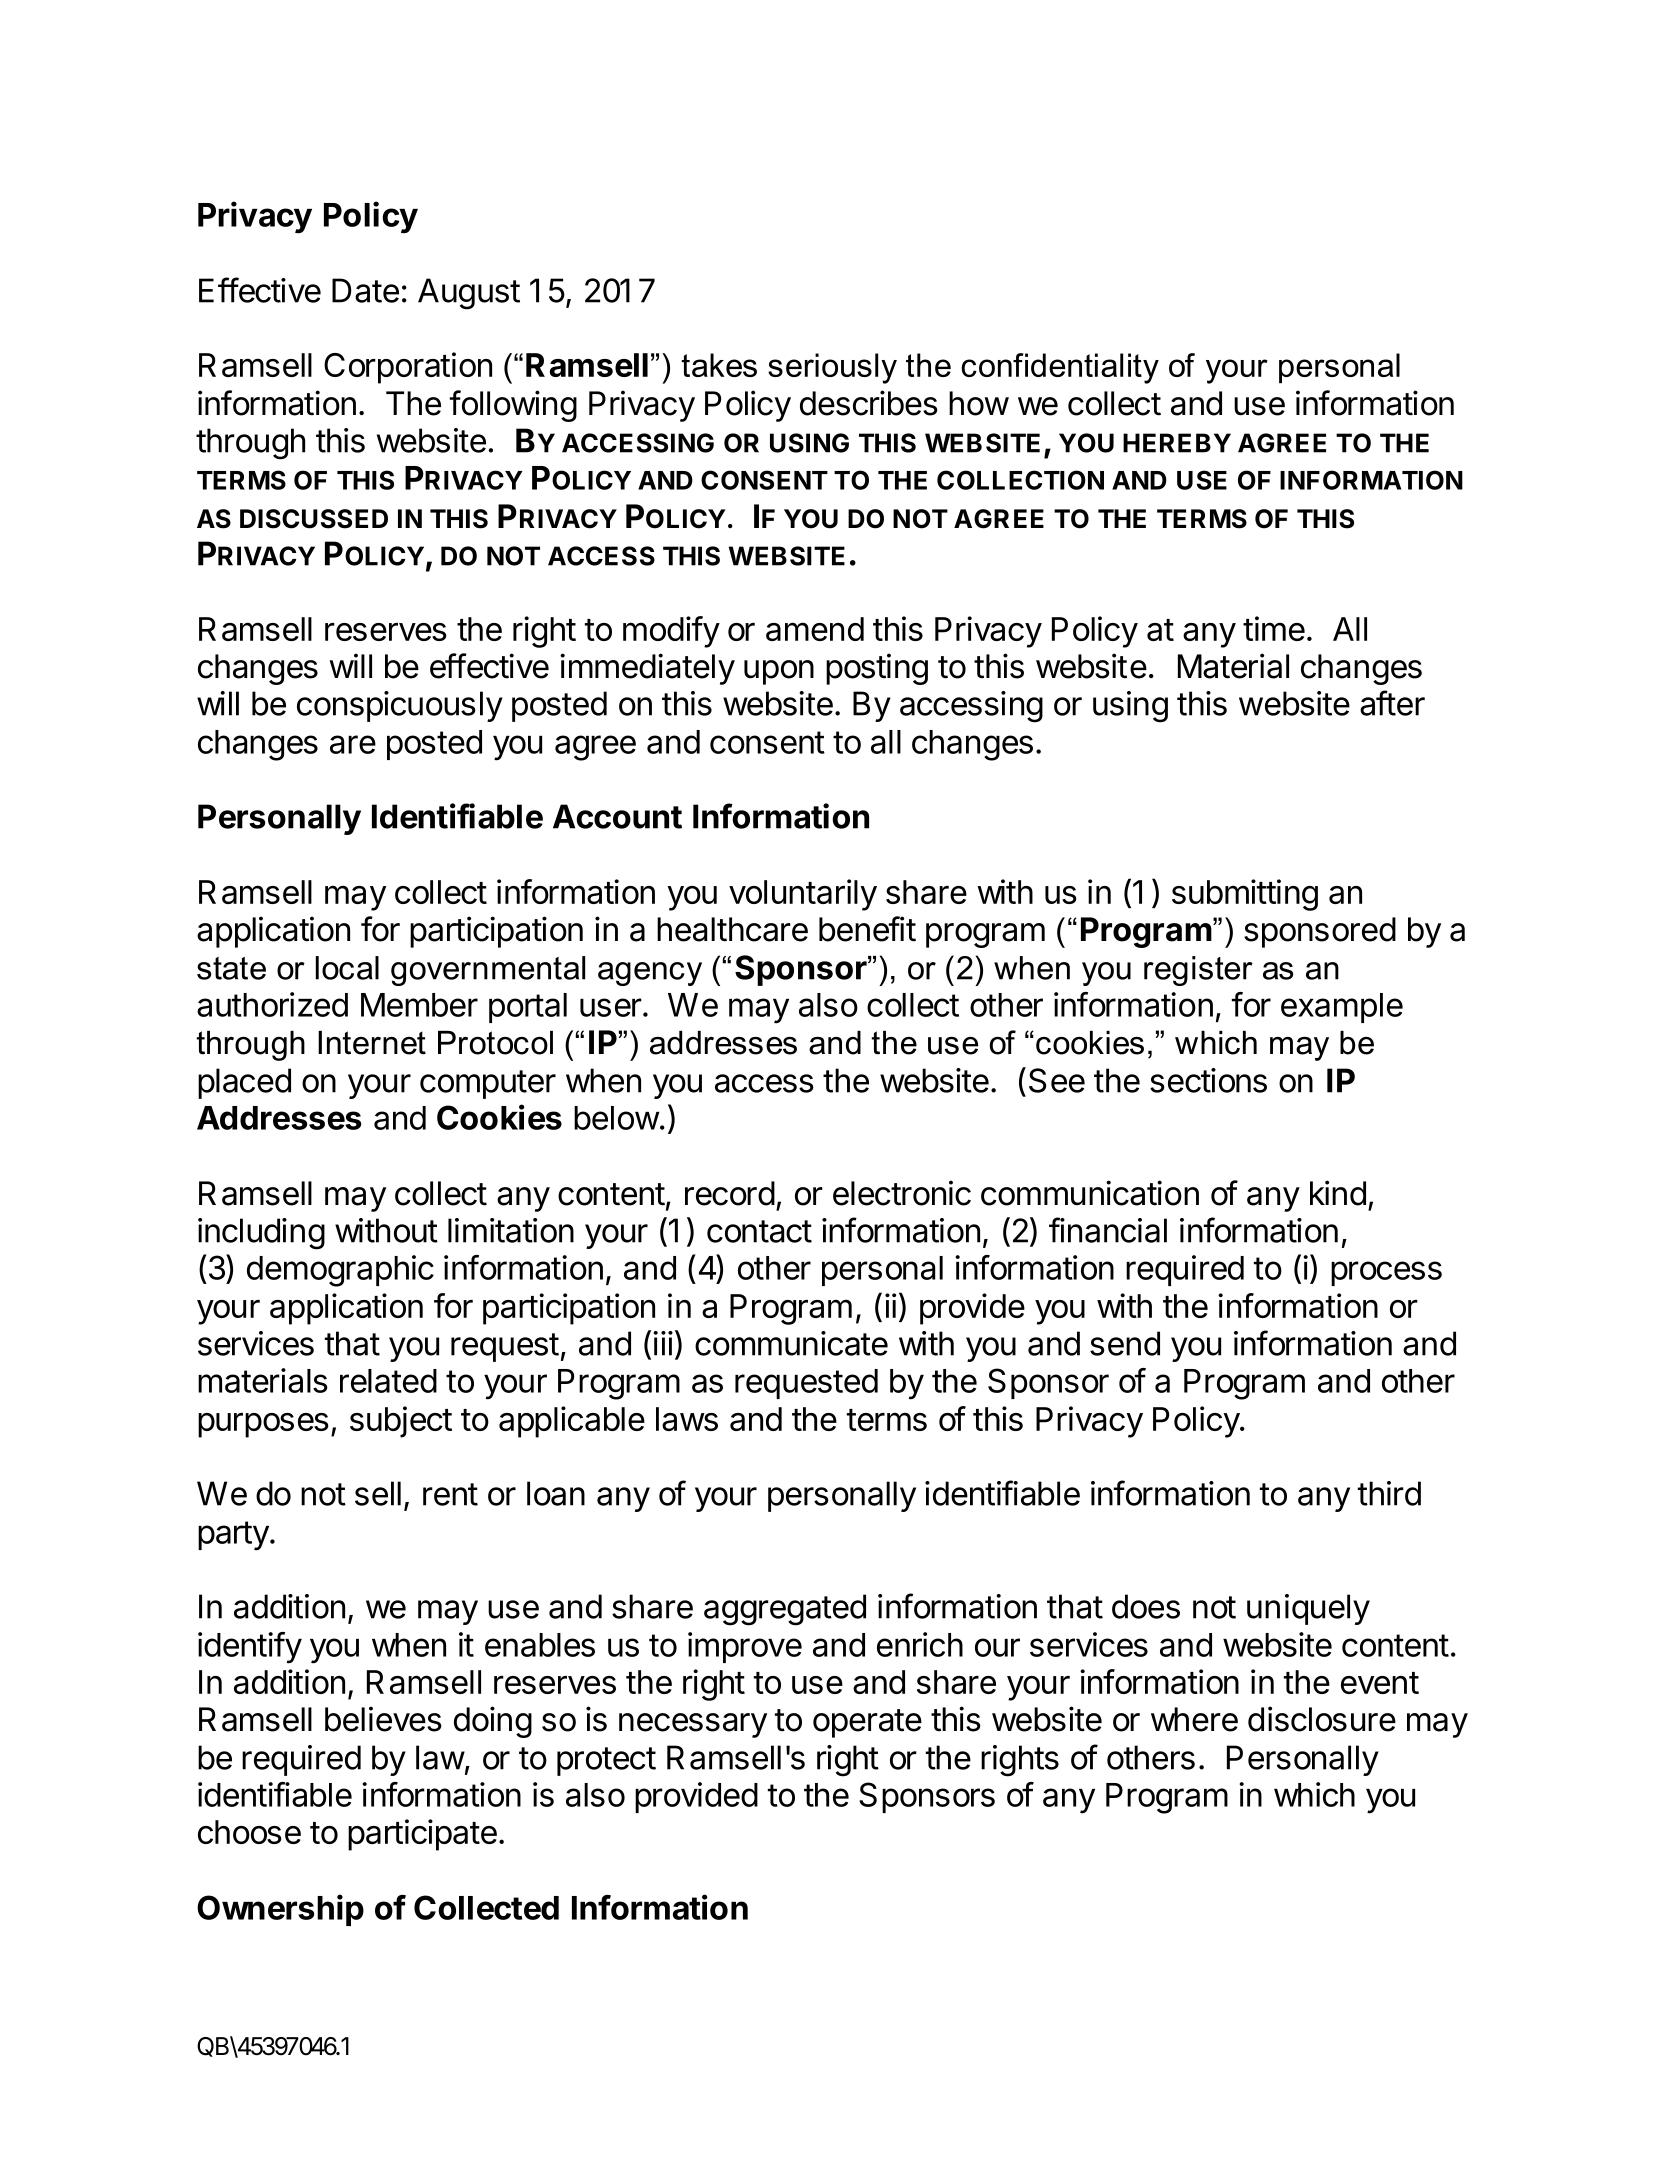 This screenshot has width=1668, height=2158. What do you see at coordinates (347, 968) in the screenshot?
I see `local` at bounding box center [347, 968].
